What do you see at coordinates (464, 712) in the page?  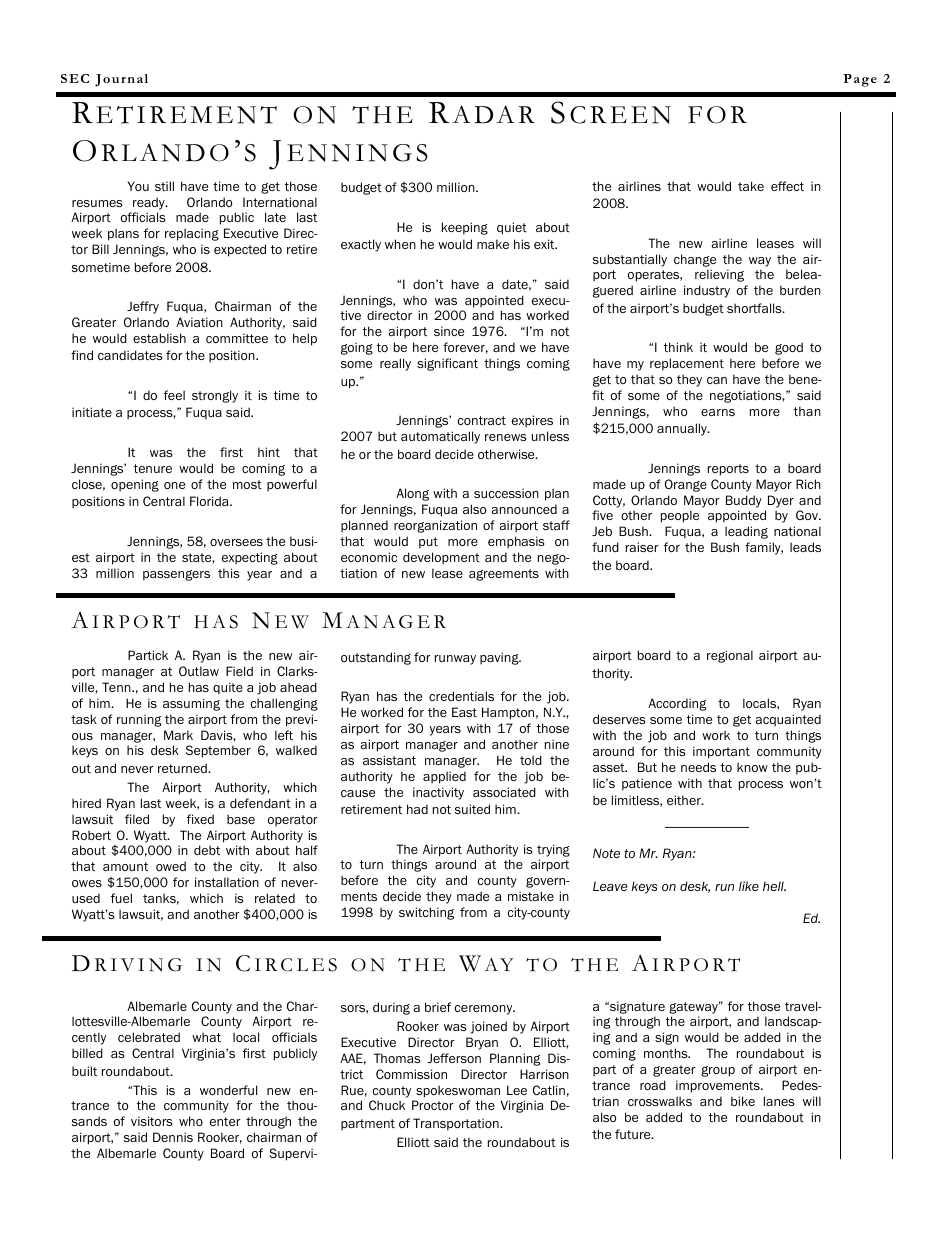 I see `East` at bounding box center [464, 712].
